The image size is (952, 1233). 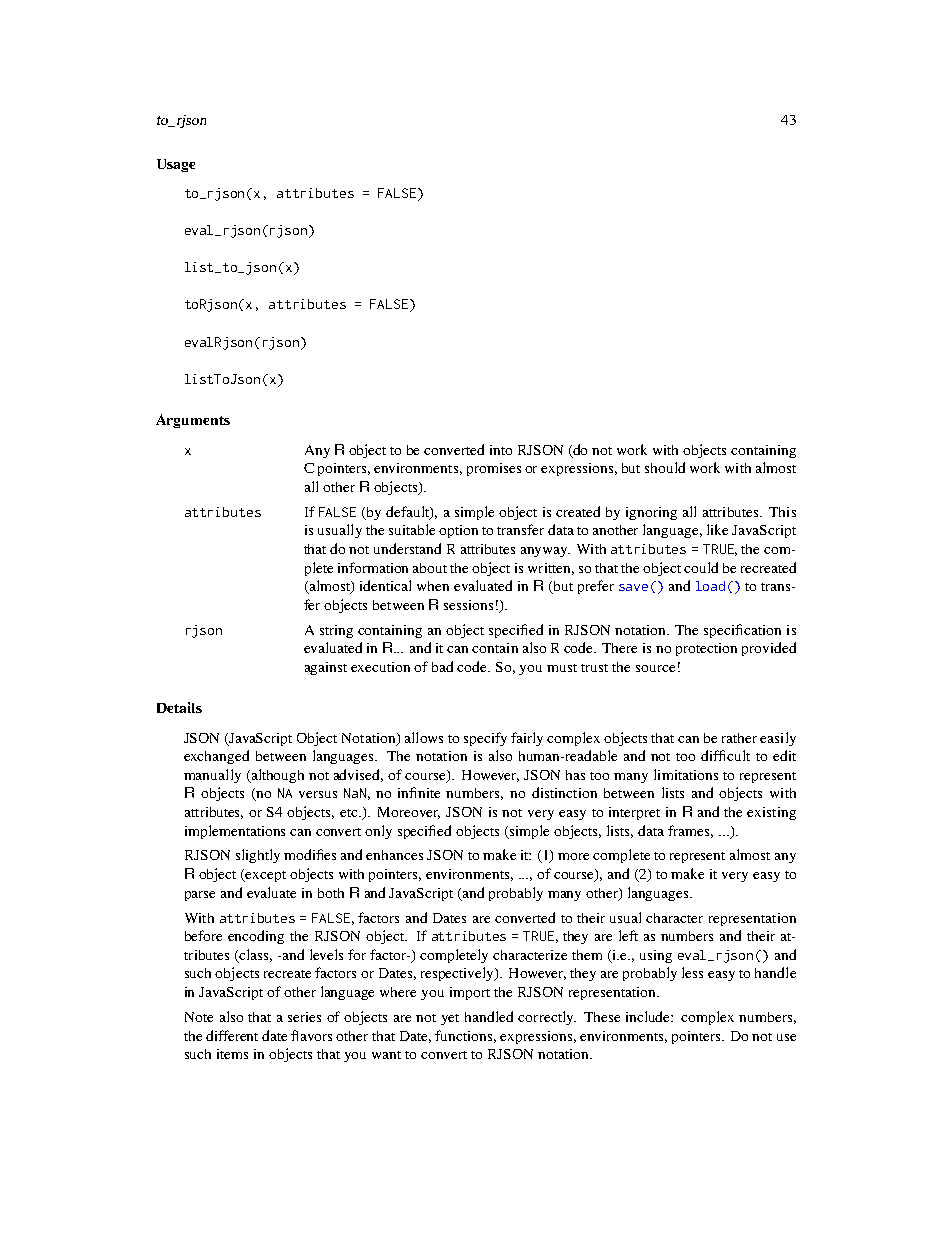 What do you see at coordinates (501, 450) in the image?
I see `into` at bounding box center [501, 450].
